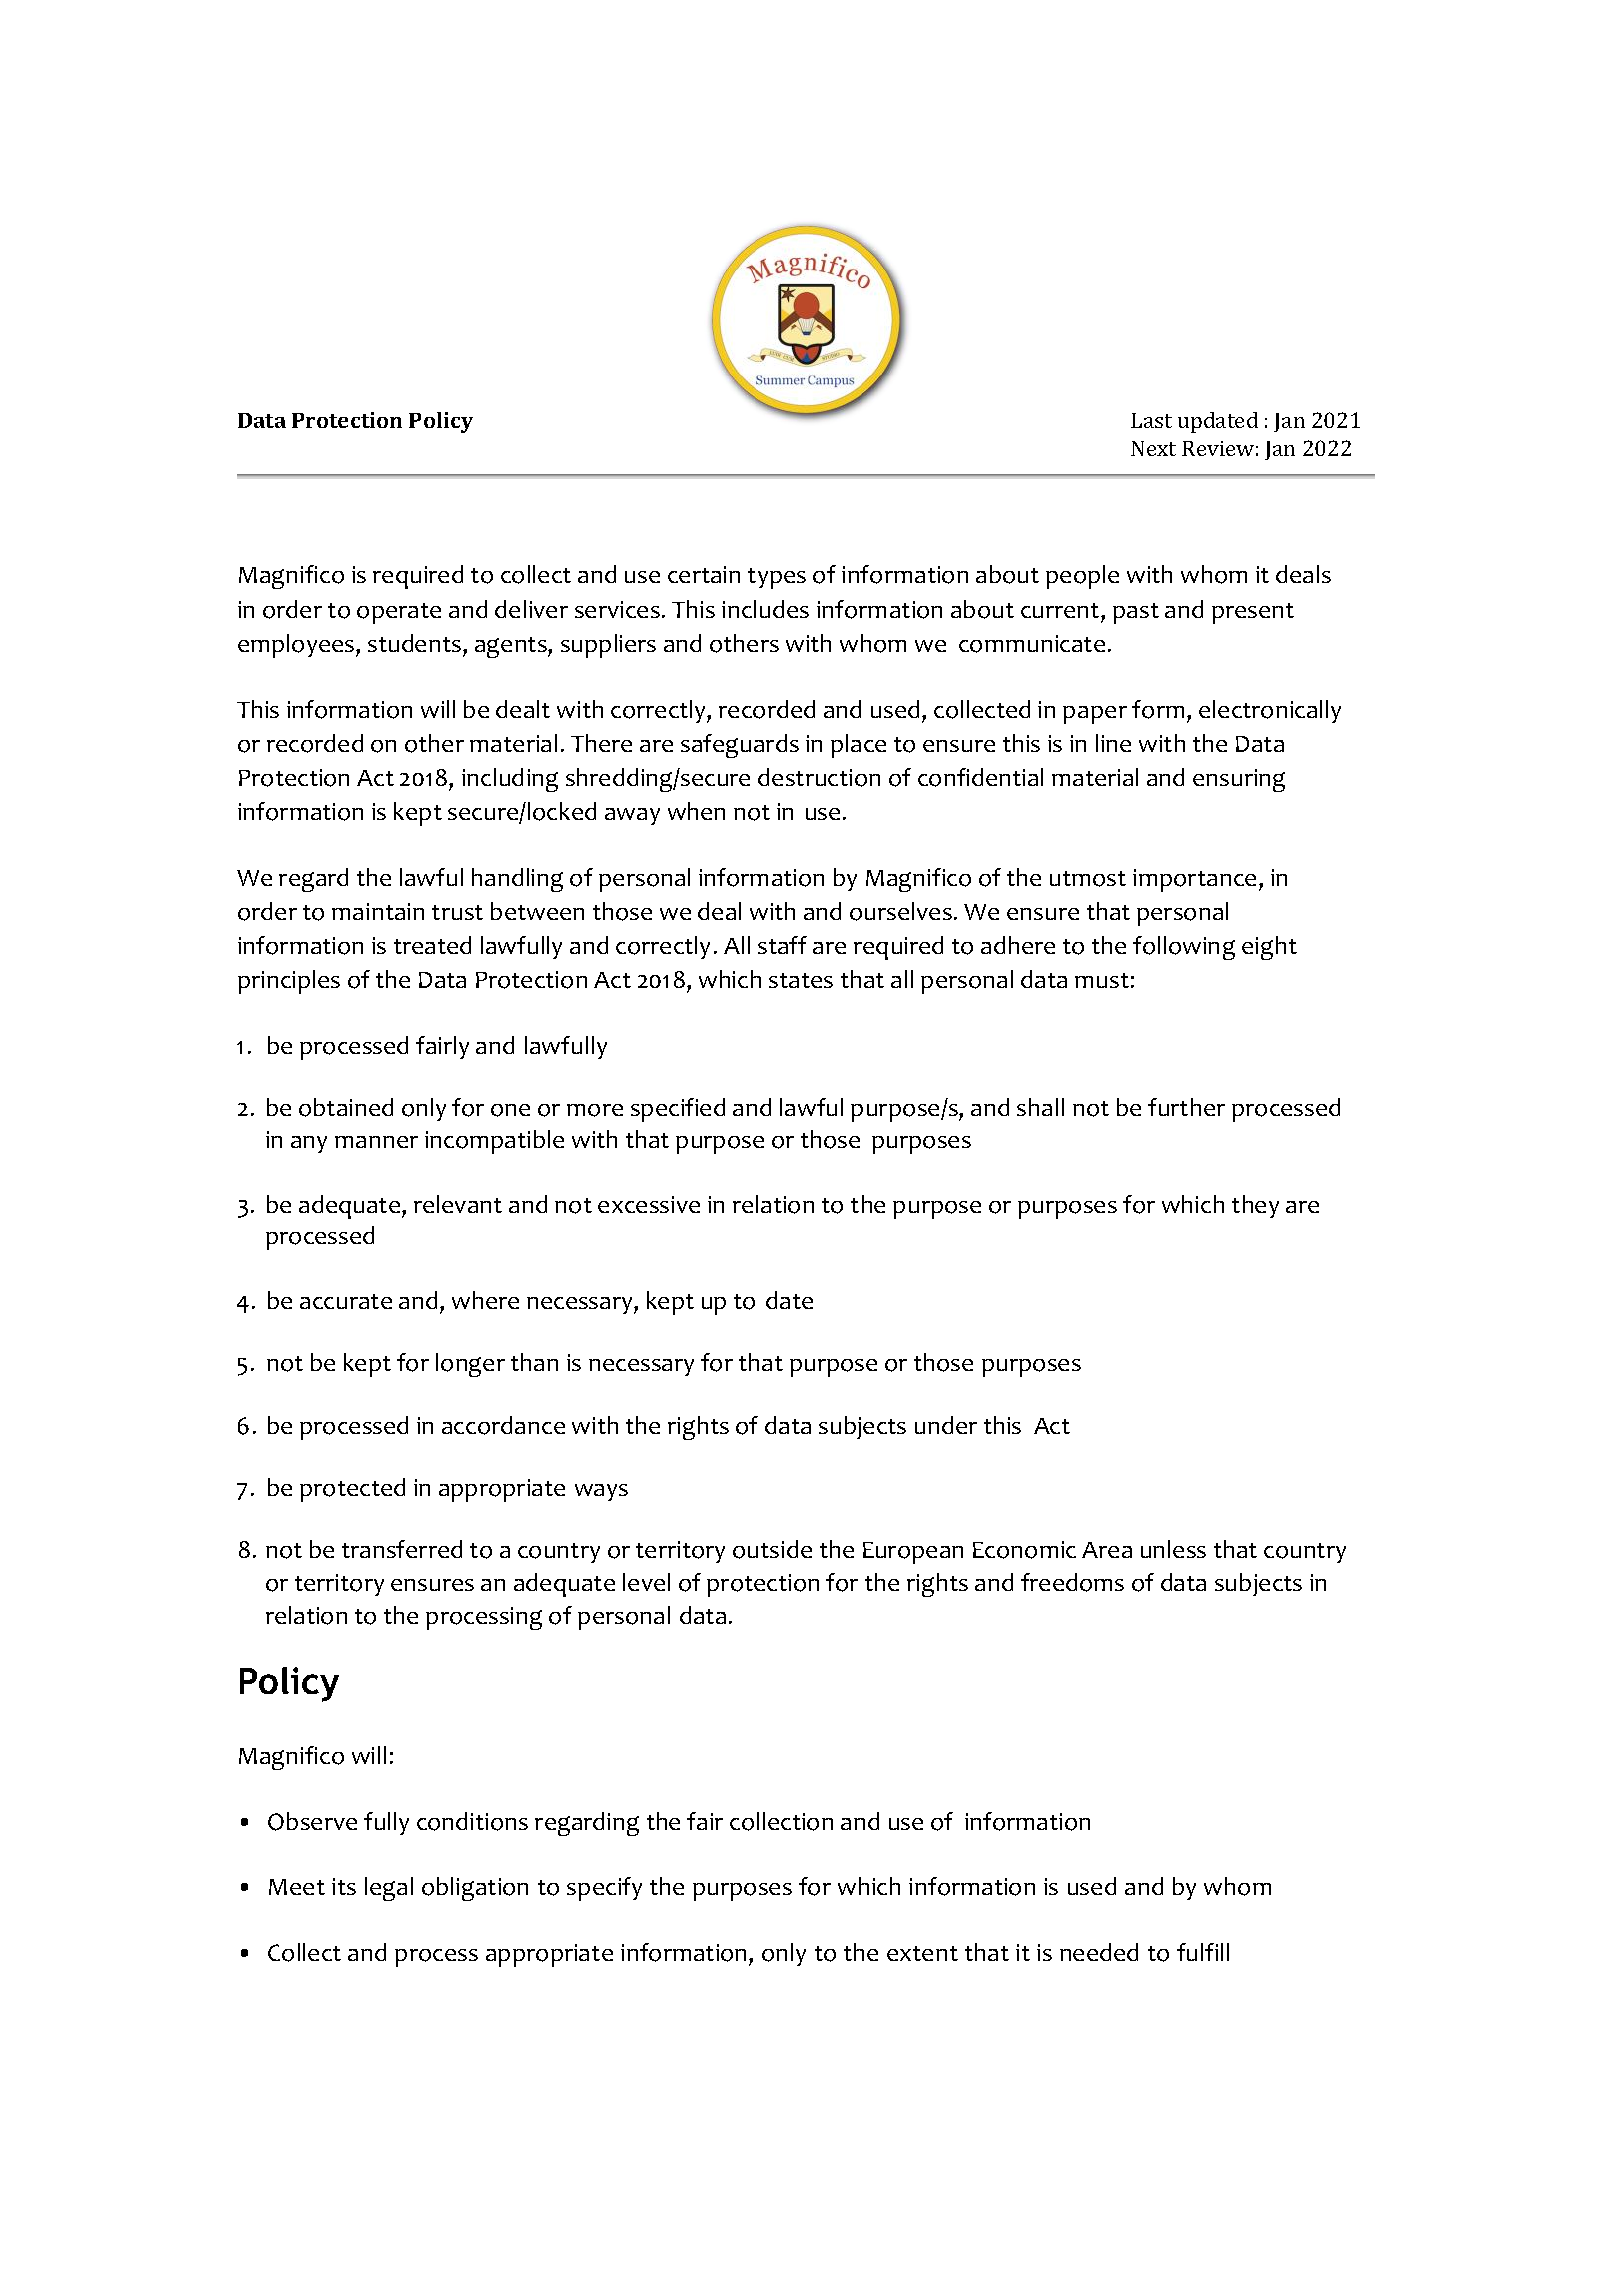  Describe the element at coordinates (399, 613) in the screenshot. I see `operate` at that location.
